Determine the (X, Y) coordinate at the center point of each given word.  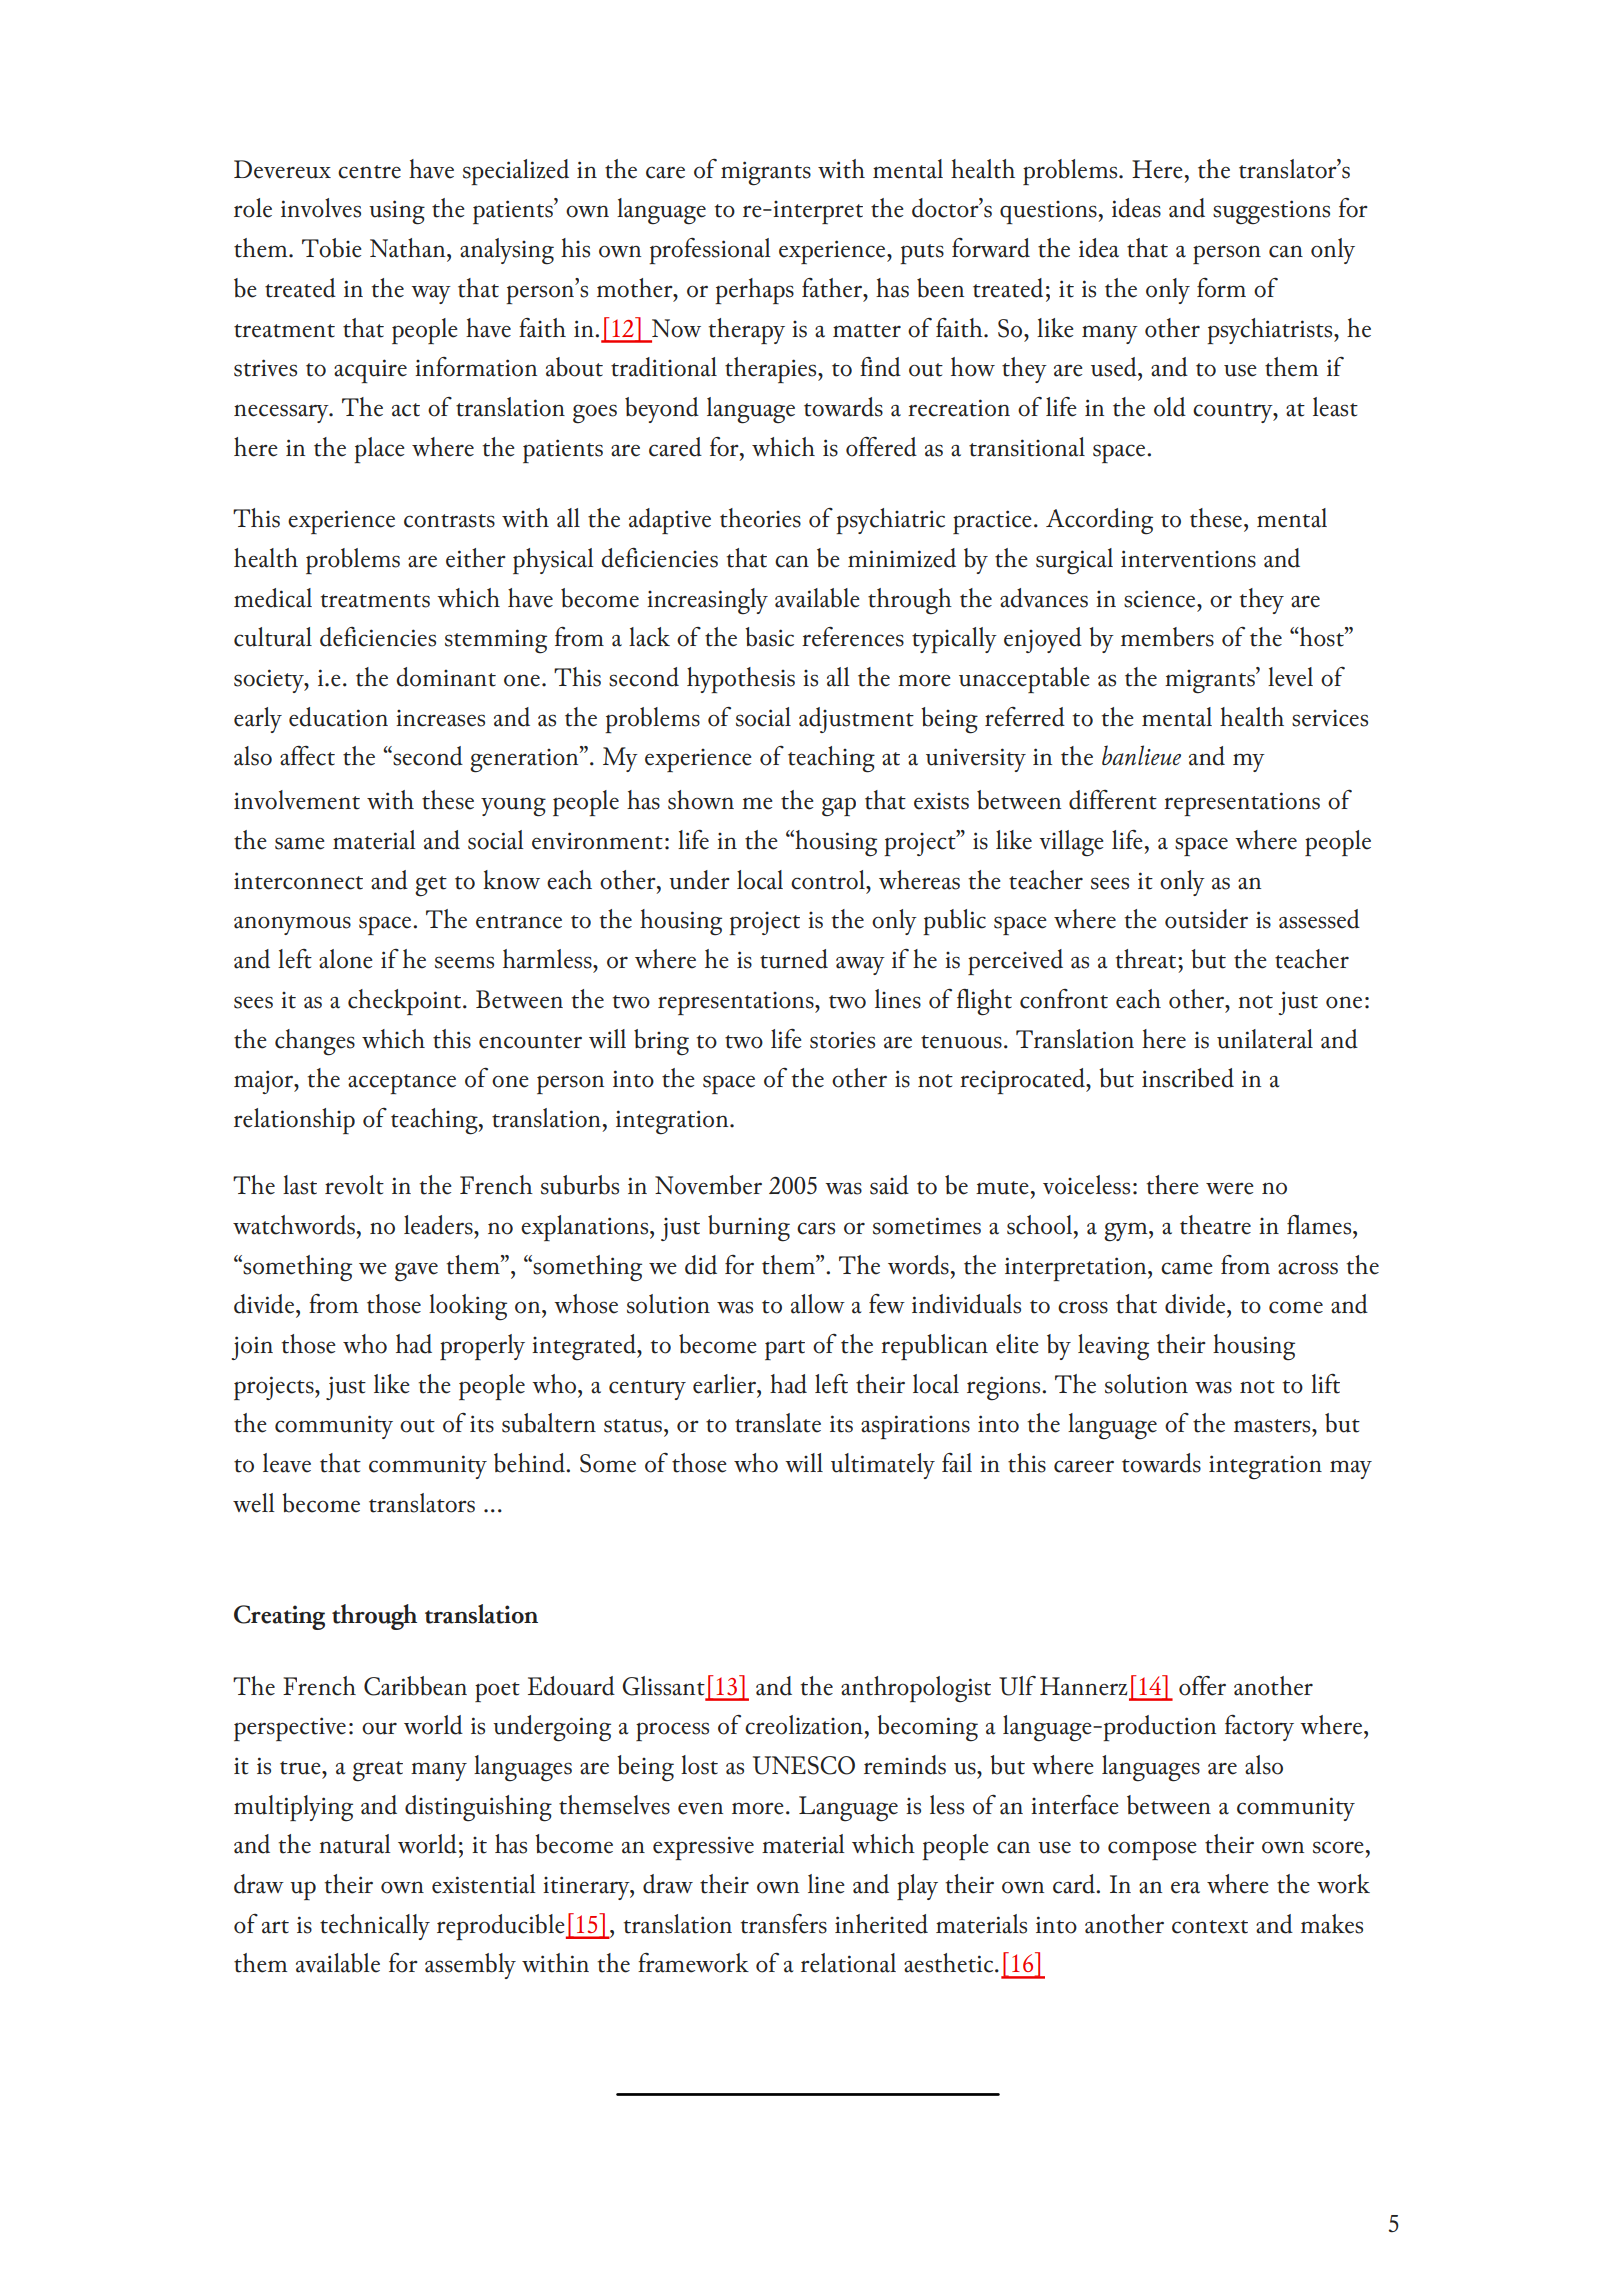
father (833, 288)
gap (839, 807)
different (1113, 800)
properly (482, 1347)
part (785, 1350)
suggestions (1271, 212)
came (1187, 1268)
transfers (783, 1924)
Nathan (409, 248)
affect (307, 756)
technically (375, 1927)
